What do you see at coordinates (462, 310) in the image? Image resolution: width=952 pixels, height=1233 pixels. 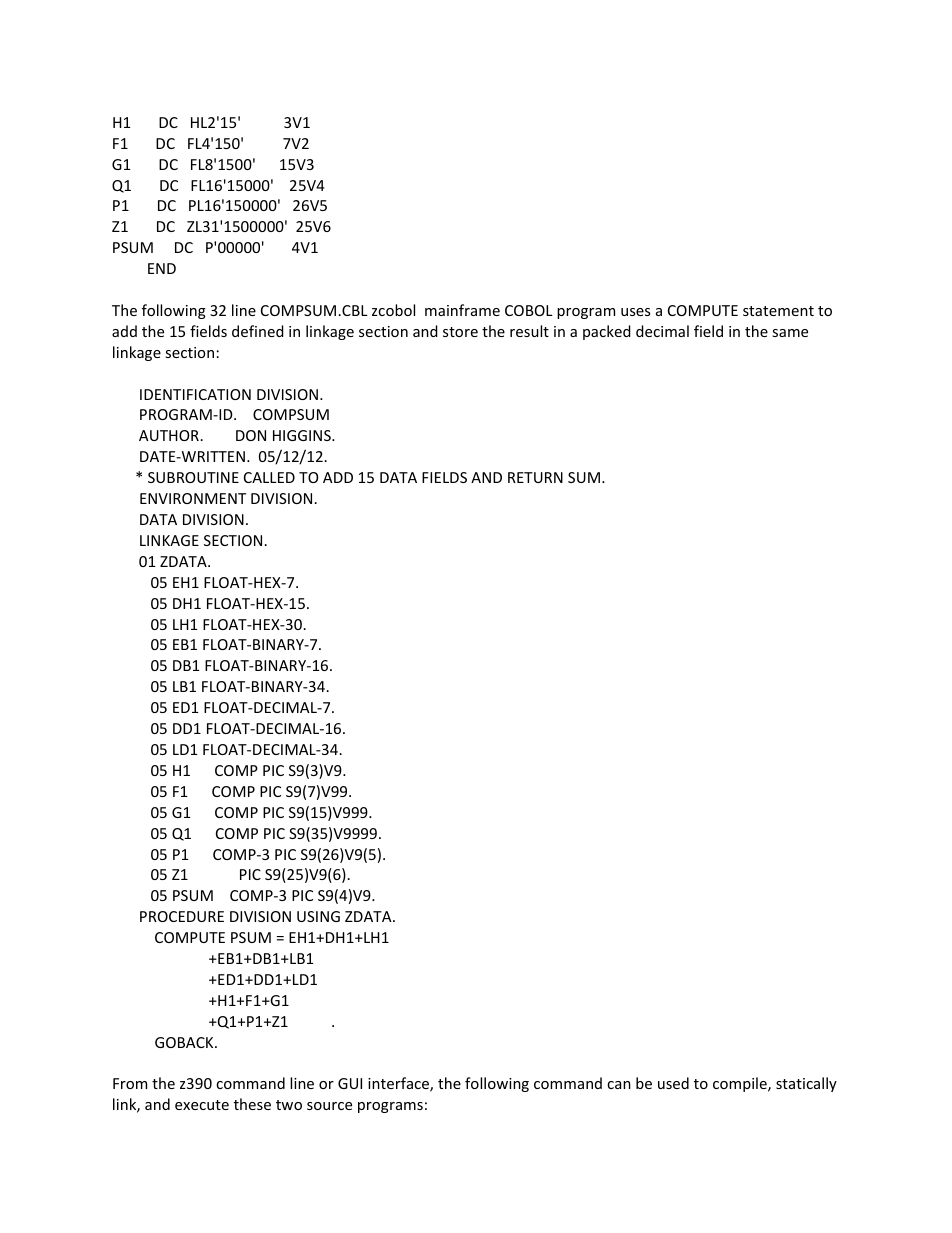 I see `mainframe` at bounding box center [462, 310].
